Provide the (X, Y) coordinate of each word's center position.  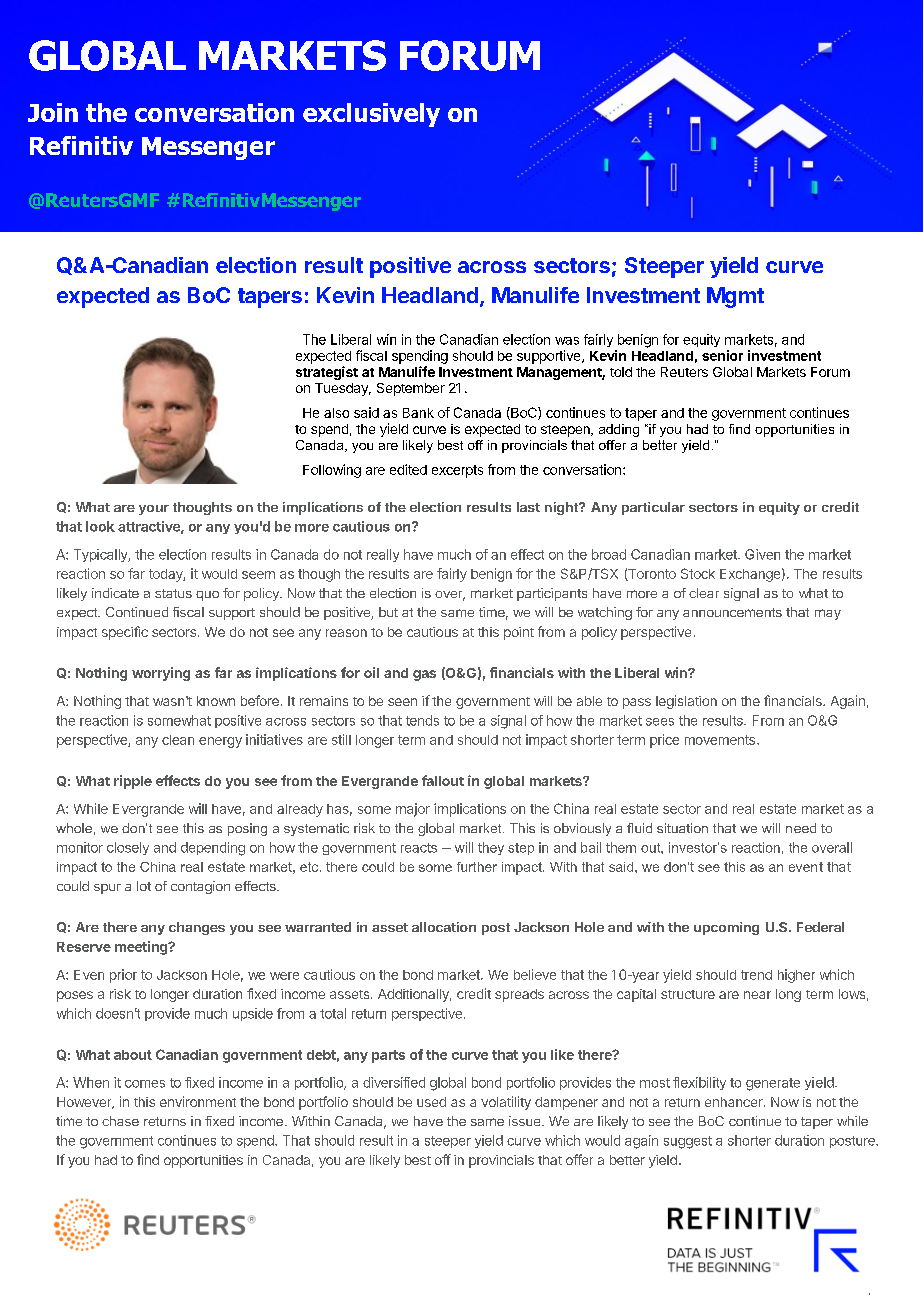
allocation (444, 927)
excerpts (457, 471)
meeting (142, 948)
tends (422, 720)
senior (722, 355)
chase (120, 1121)
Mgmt (735, 297)
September (411, 389)
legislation (686, 702)
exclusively (371, 115)
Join (53, 112)
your (154, 510)
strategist (327, 373)
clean (178, 740)
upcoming (726, 928)
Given (762, 554)
